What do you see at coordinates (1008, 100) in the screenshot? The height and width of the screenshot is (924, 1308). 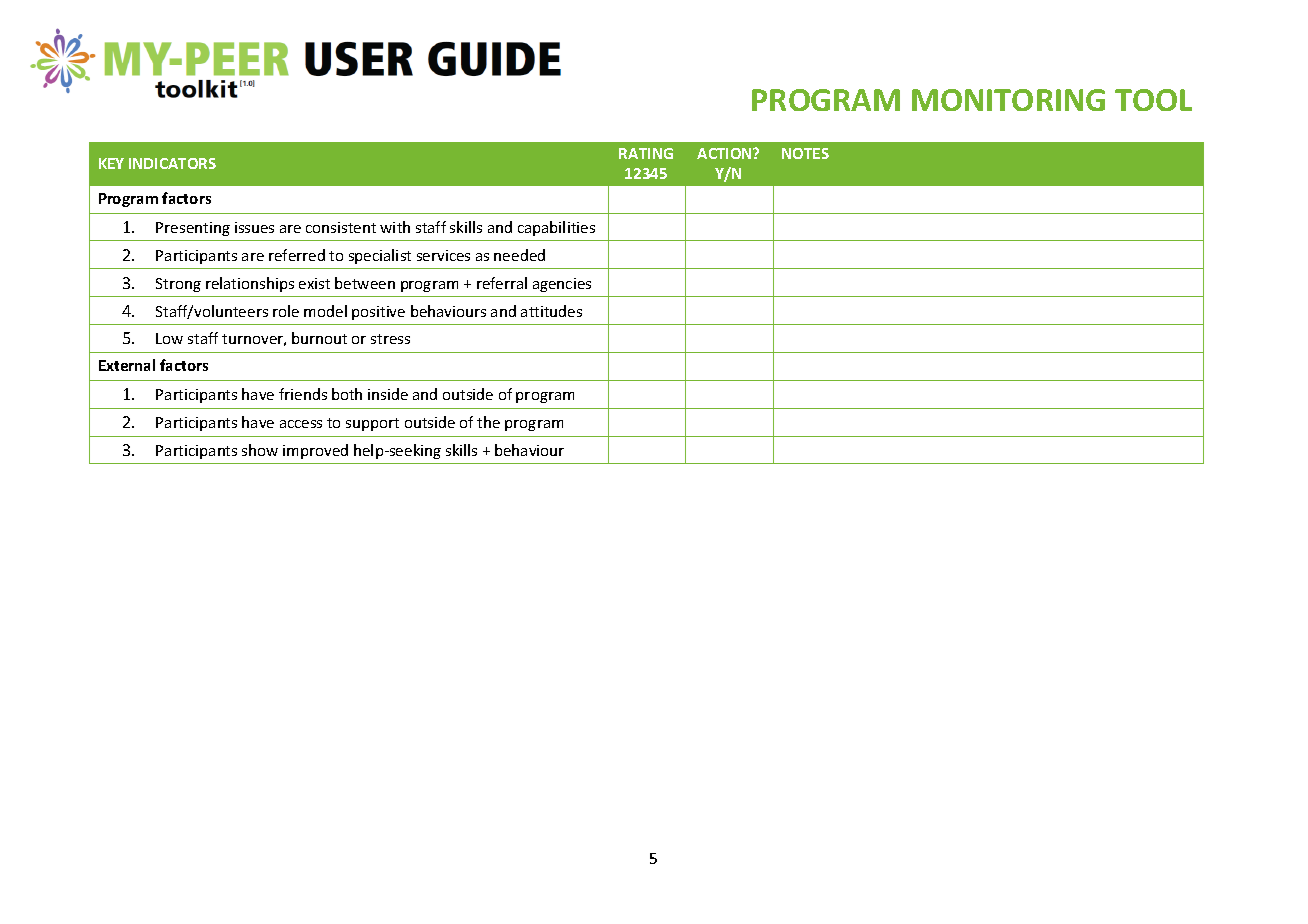 I see `MONITORING` at bounding box center [1008, 100].
